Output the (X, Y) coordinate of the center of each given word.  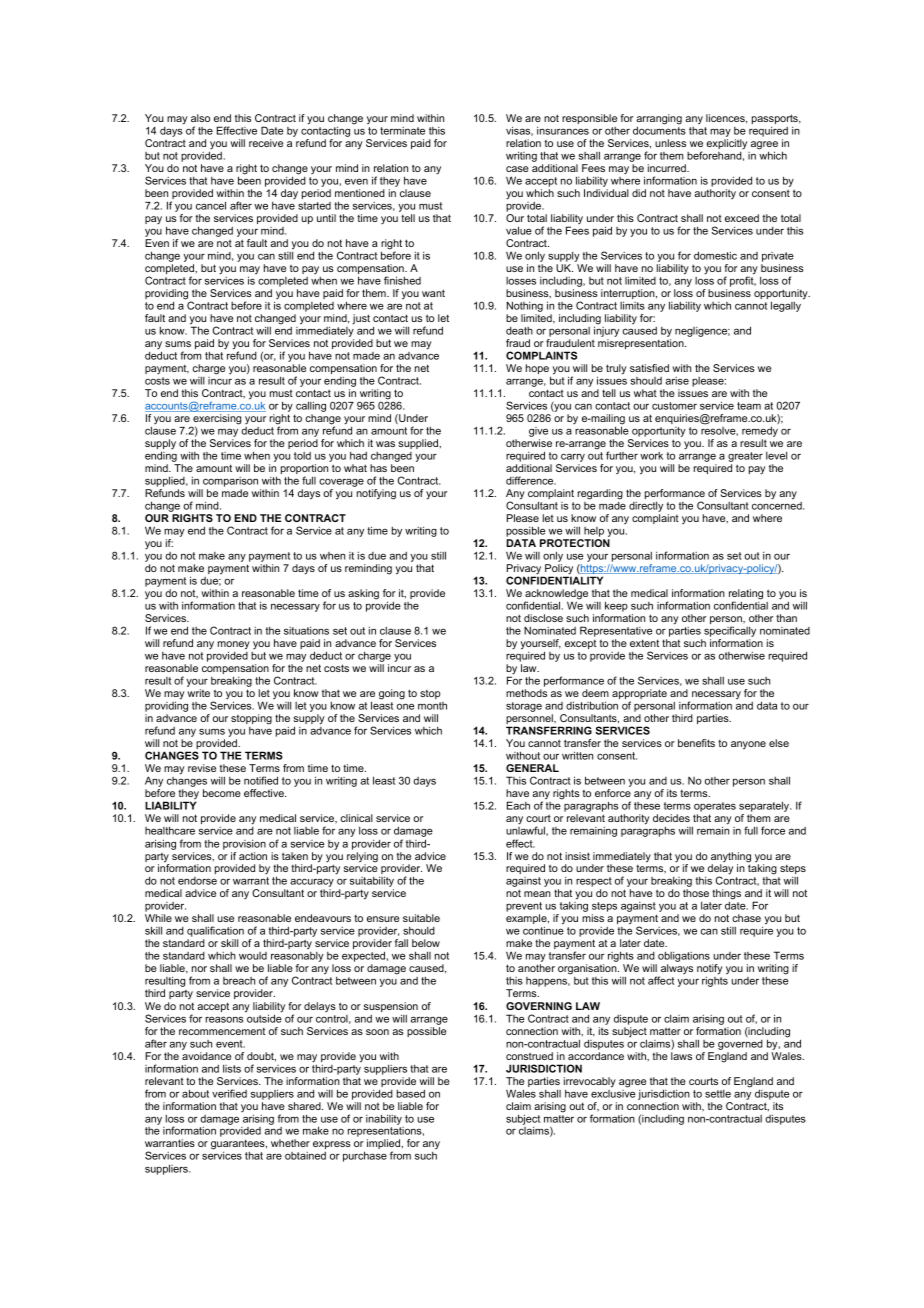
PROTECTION (575, 543)
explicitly (726, 144)
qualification (215, 933)
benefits (696, 743)
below (426, 943)
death (519, 331)
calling (310, 408)
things (726, 895)
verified (229, 1093)
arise (677, 381)
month (432, 706)
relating (746, 595)
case (517, 169)
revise (202, 768)
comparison (230, 482)
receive (266, 143)
